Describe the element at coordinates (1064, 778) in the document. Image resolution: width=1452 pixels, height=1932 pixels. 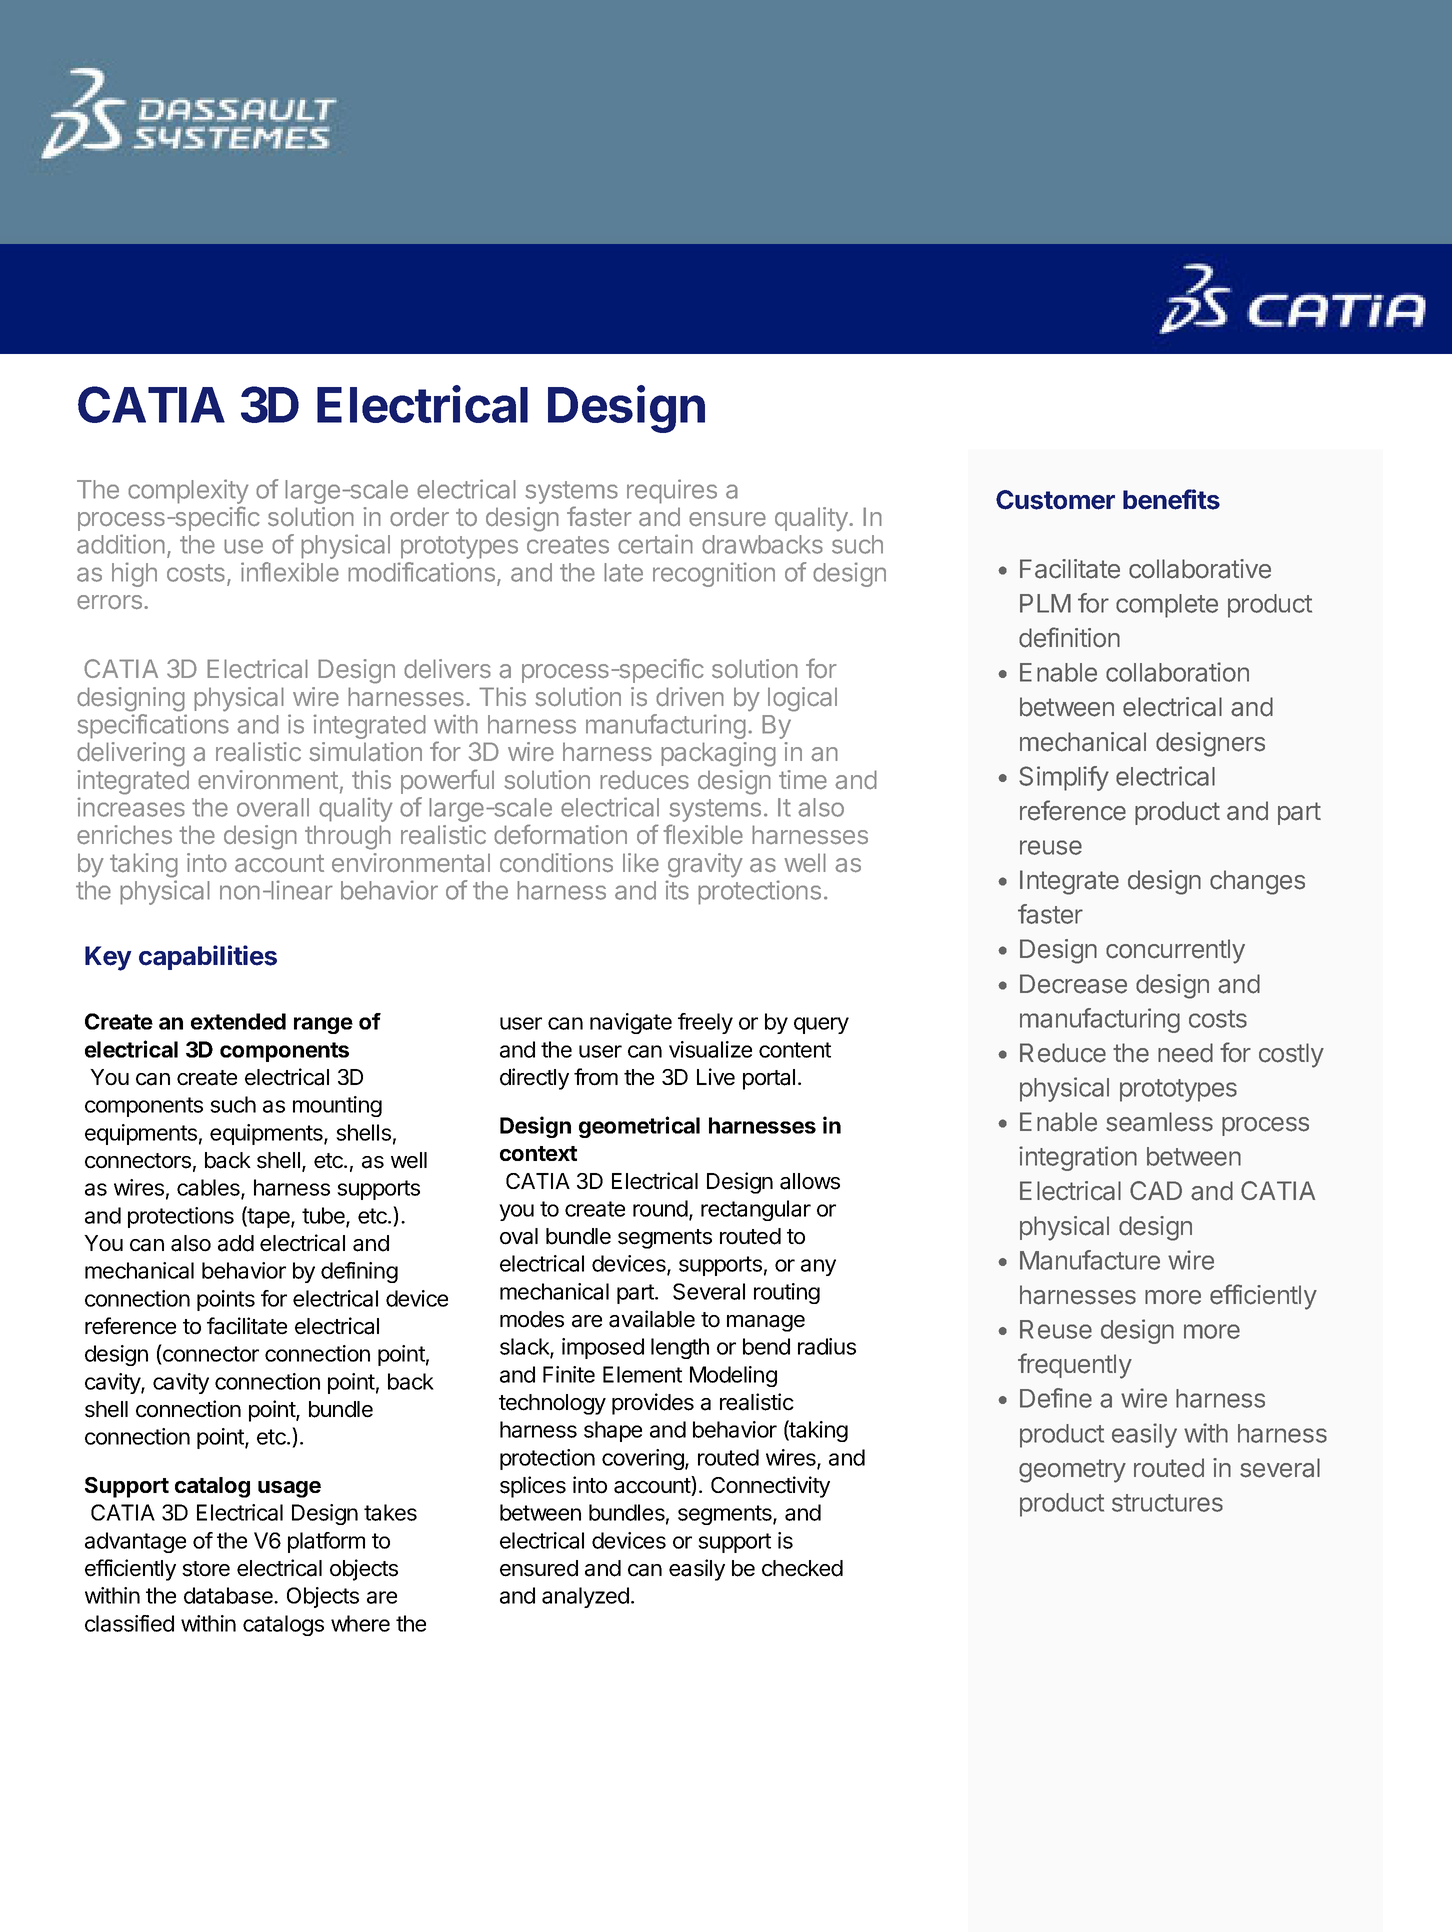
I see `Simplify` at that location.
